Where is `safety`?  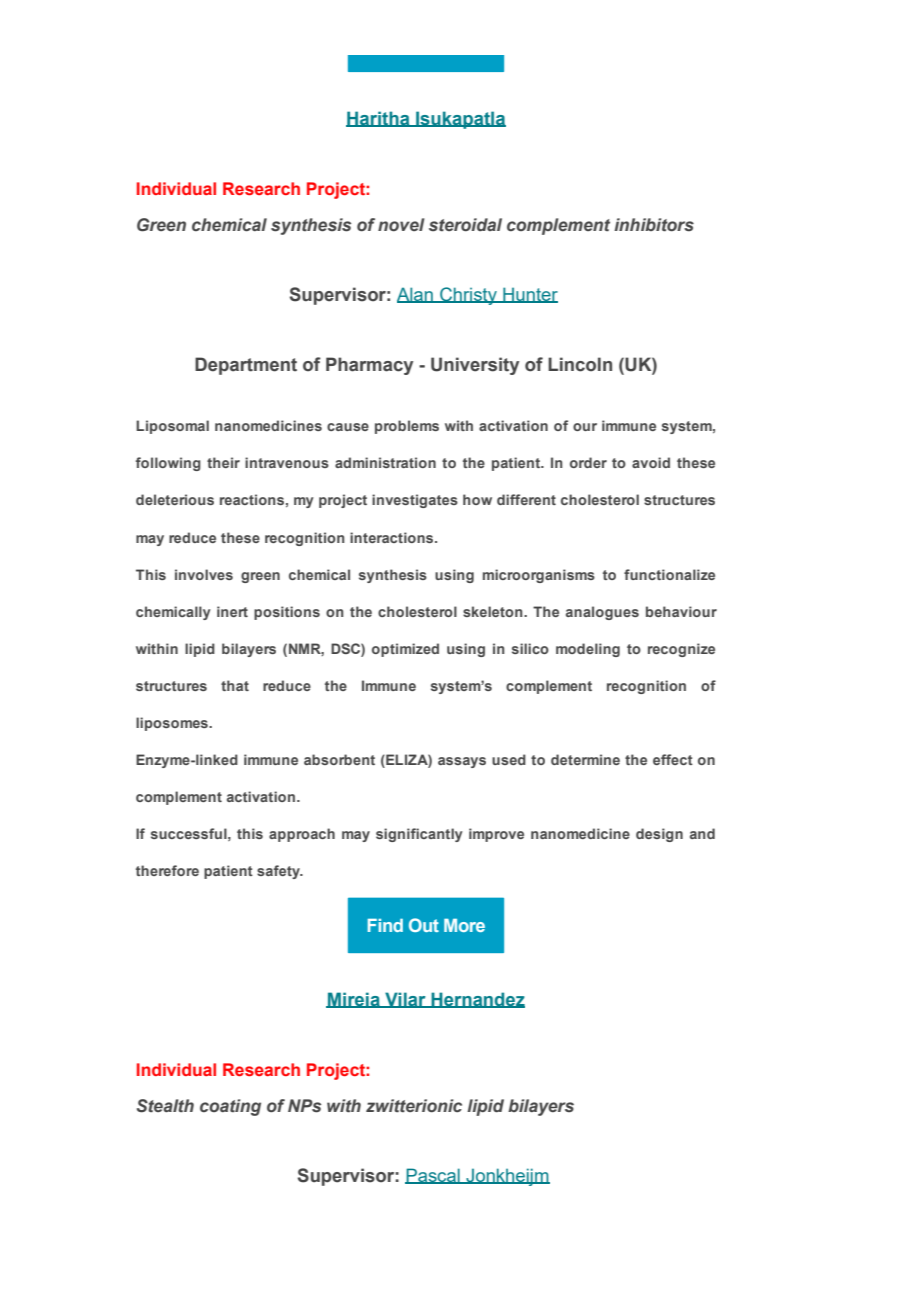
safety is located at coordinates (279, 872).
